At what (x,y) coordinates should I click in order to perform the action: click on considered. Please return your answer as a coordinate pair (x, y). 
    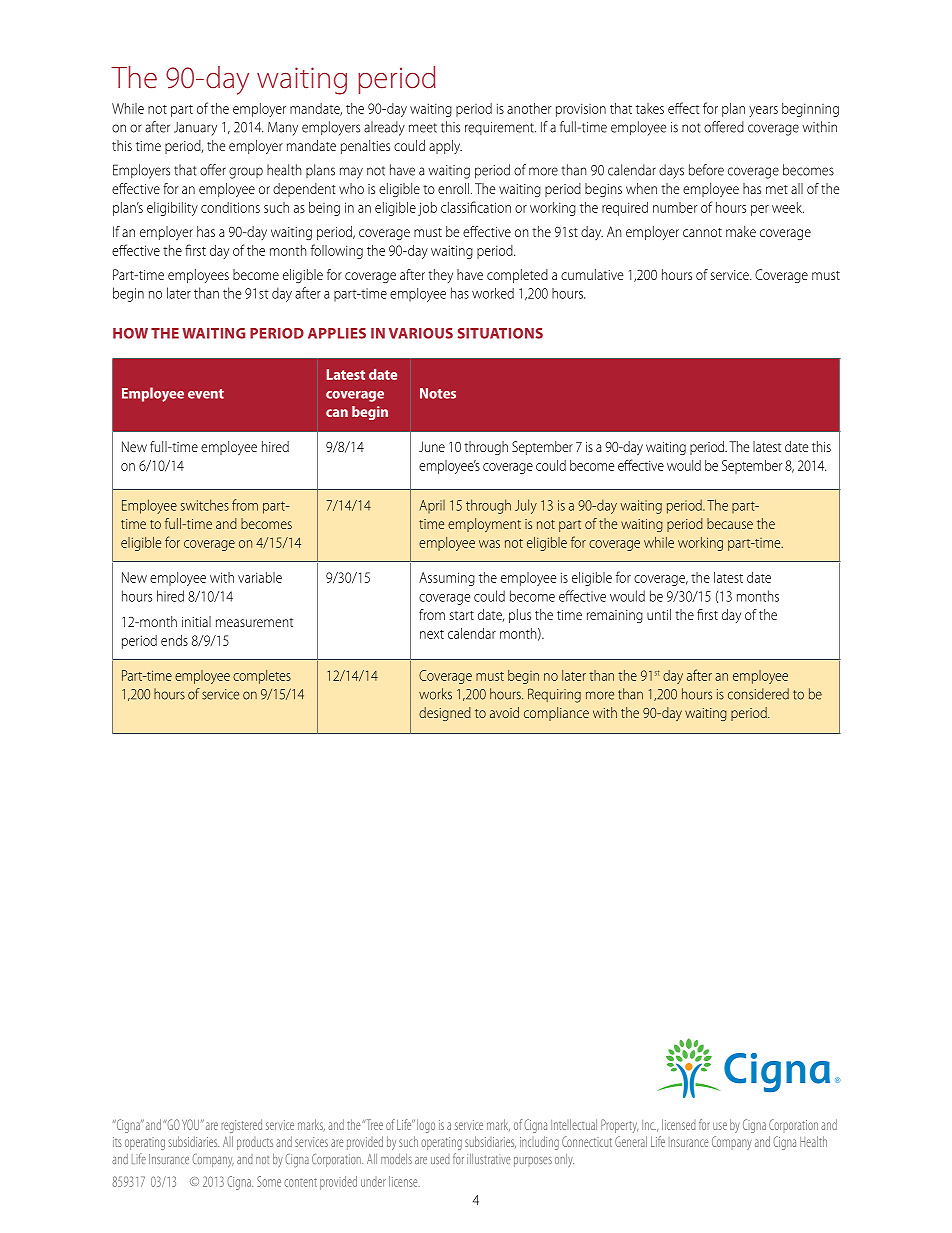
    Looking at the image, I should click on (758, 694).
